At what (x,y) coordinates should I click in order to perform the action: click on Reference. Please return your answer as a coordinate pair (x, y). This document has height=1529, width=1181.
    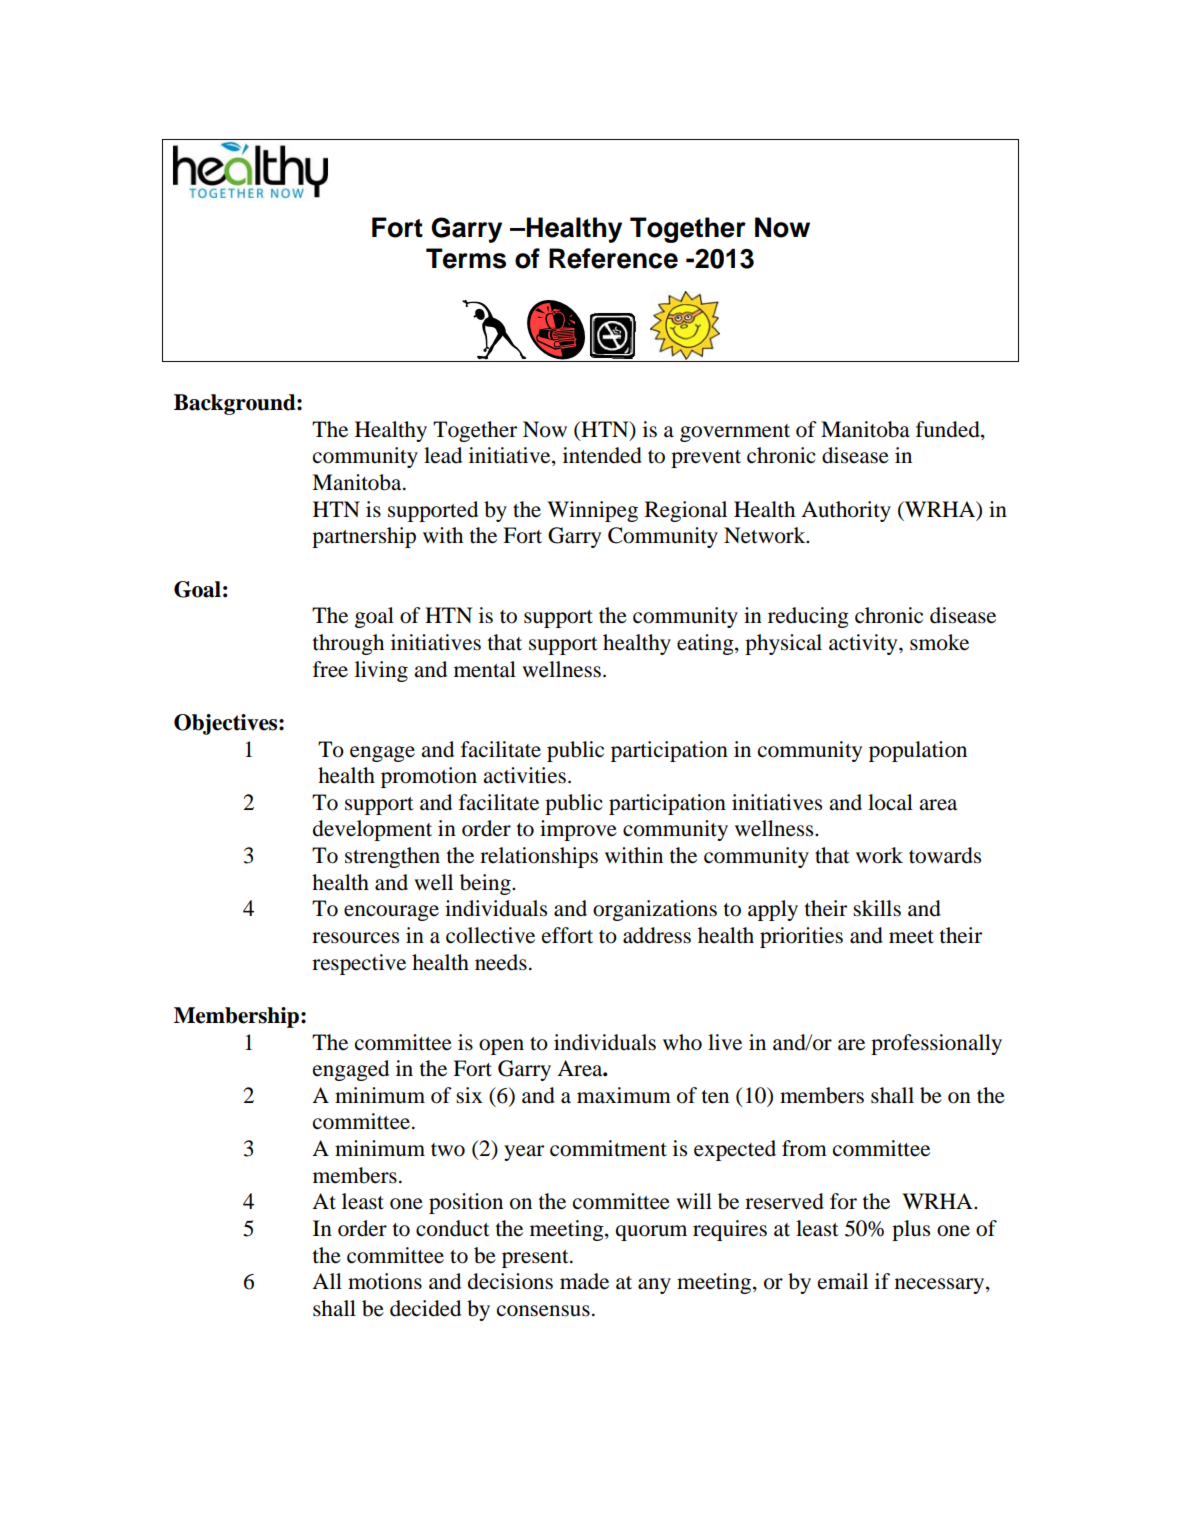
    Looking at the image, I should click on (613, 258).
